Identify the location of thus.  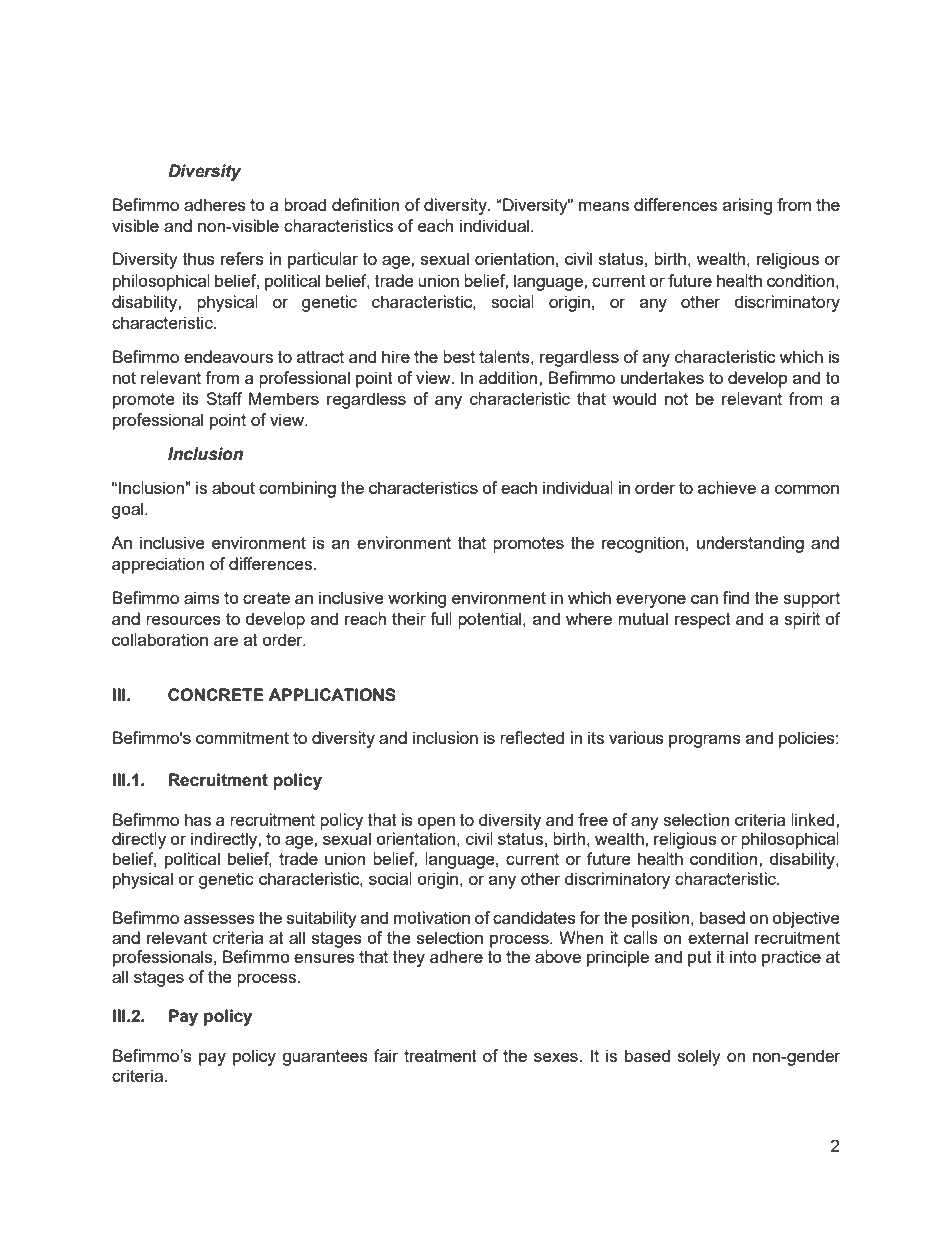
(199, 258).
